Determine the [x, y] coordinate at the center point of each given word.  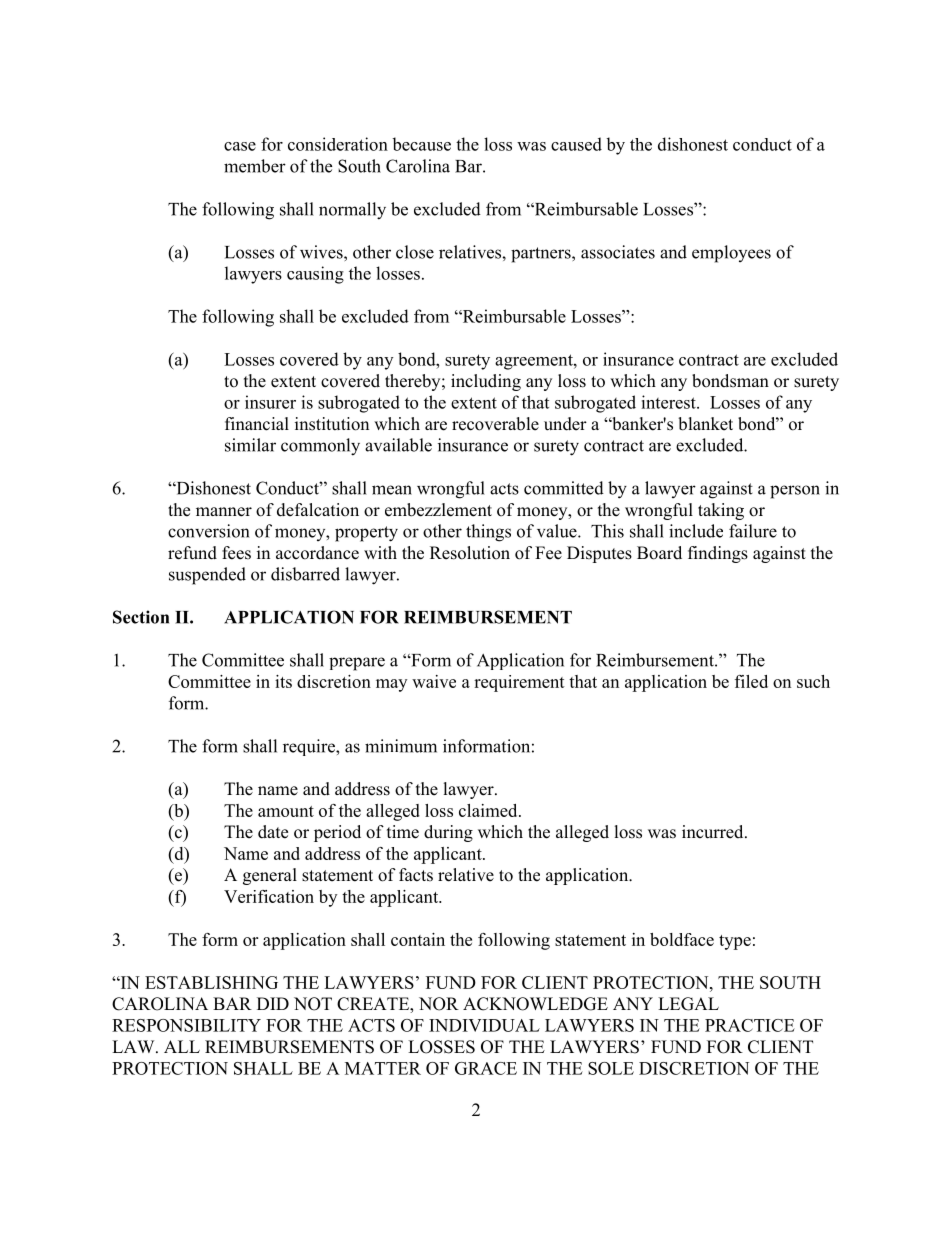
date [273, 832]
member [255, 166]
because [421, 144]
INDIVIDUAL [484, 1025]
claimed [489, 810]
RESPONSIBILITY [186, 1025]
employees [731, 254]
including [486, 382]
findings [718, 554]
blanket [705, 424]
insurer [270, 402]
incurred [714, 832]
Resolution [470, 553]
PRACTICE [750, 1025]
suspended [207, 576]
